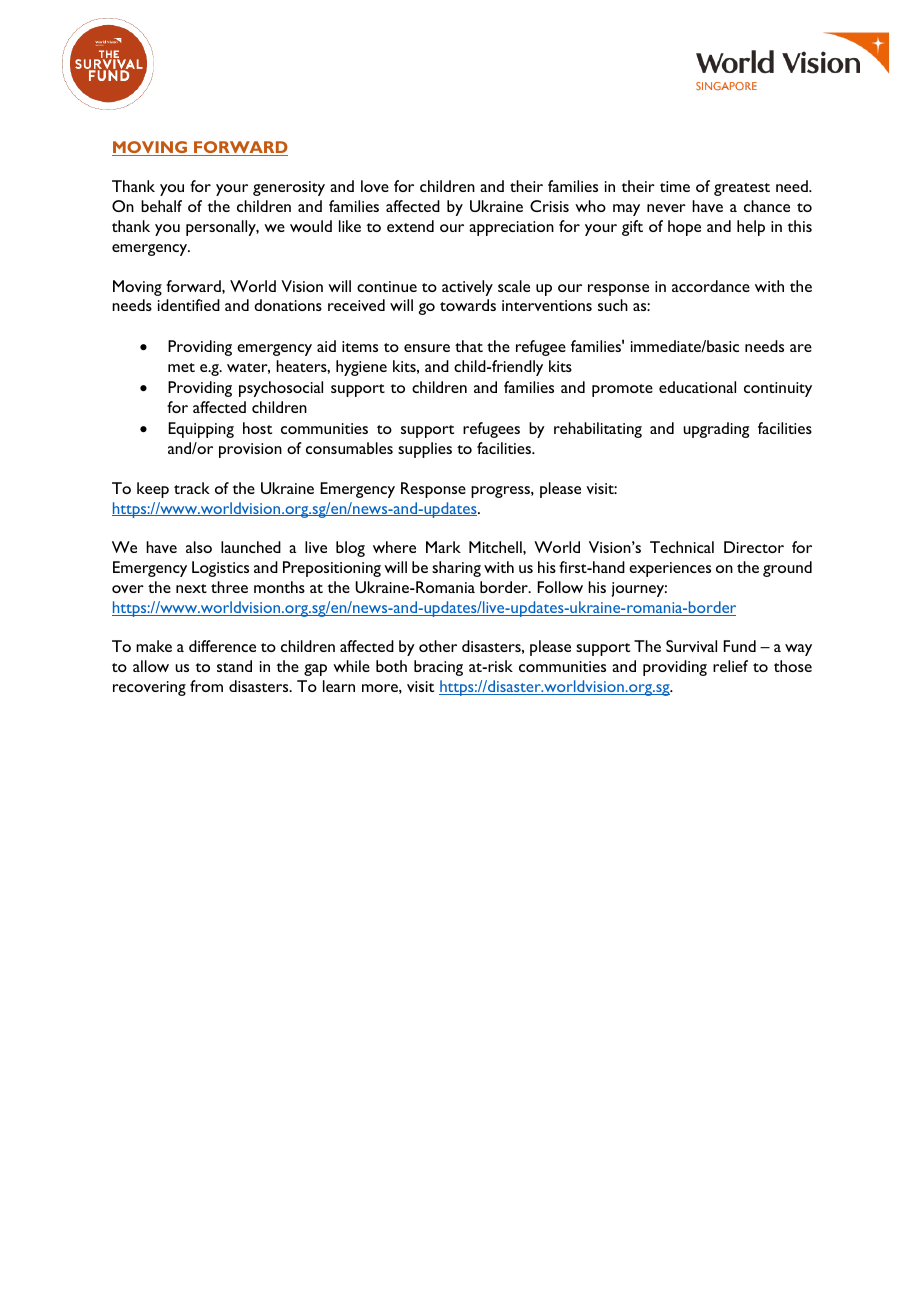 This image has height=1308, width=924. Describe the element at coordinates (234, 666) in the image. I see `stand` at that location.
